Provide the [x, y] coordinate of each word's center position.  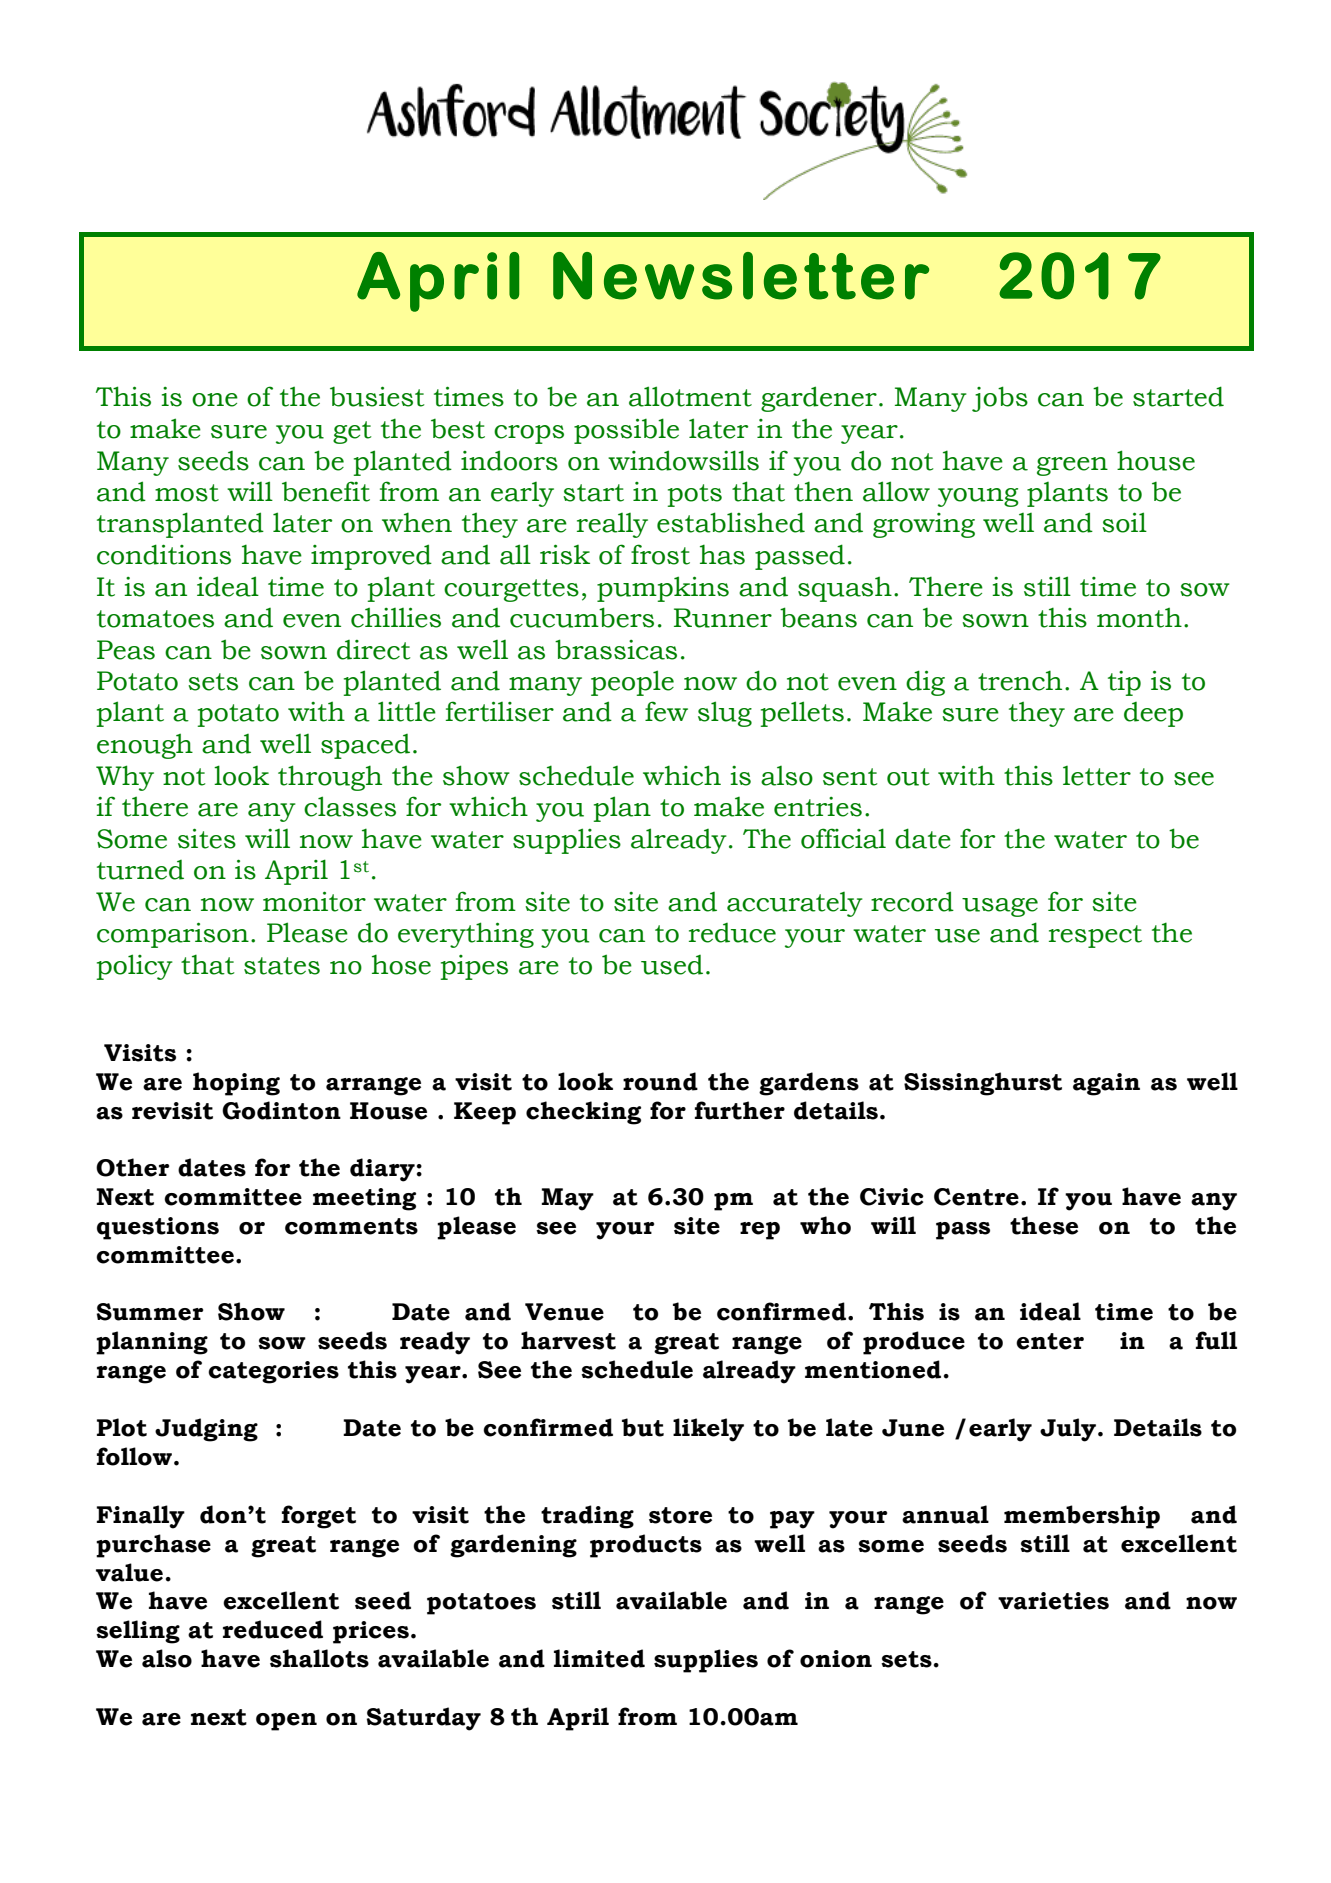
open [286, 1722]
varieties [1053, 1601]
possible [626, 431]
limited [599, 1658]
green [1072, 466]
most [187, 493]
